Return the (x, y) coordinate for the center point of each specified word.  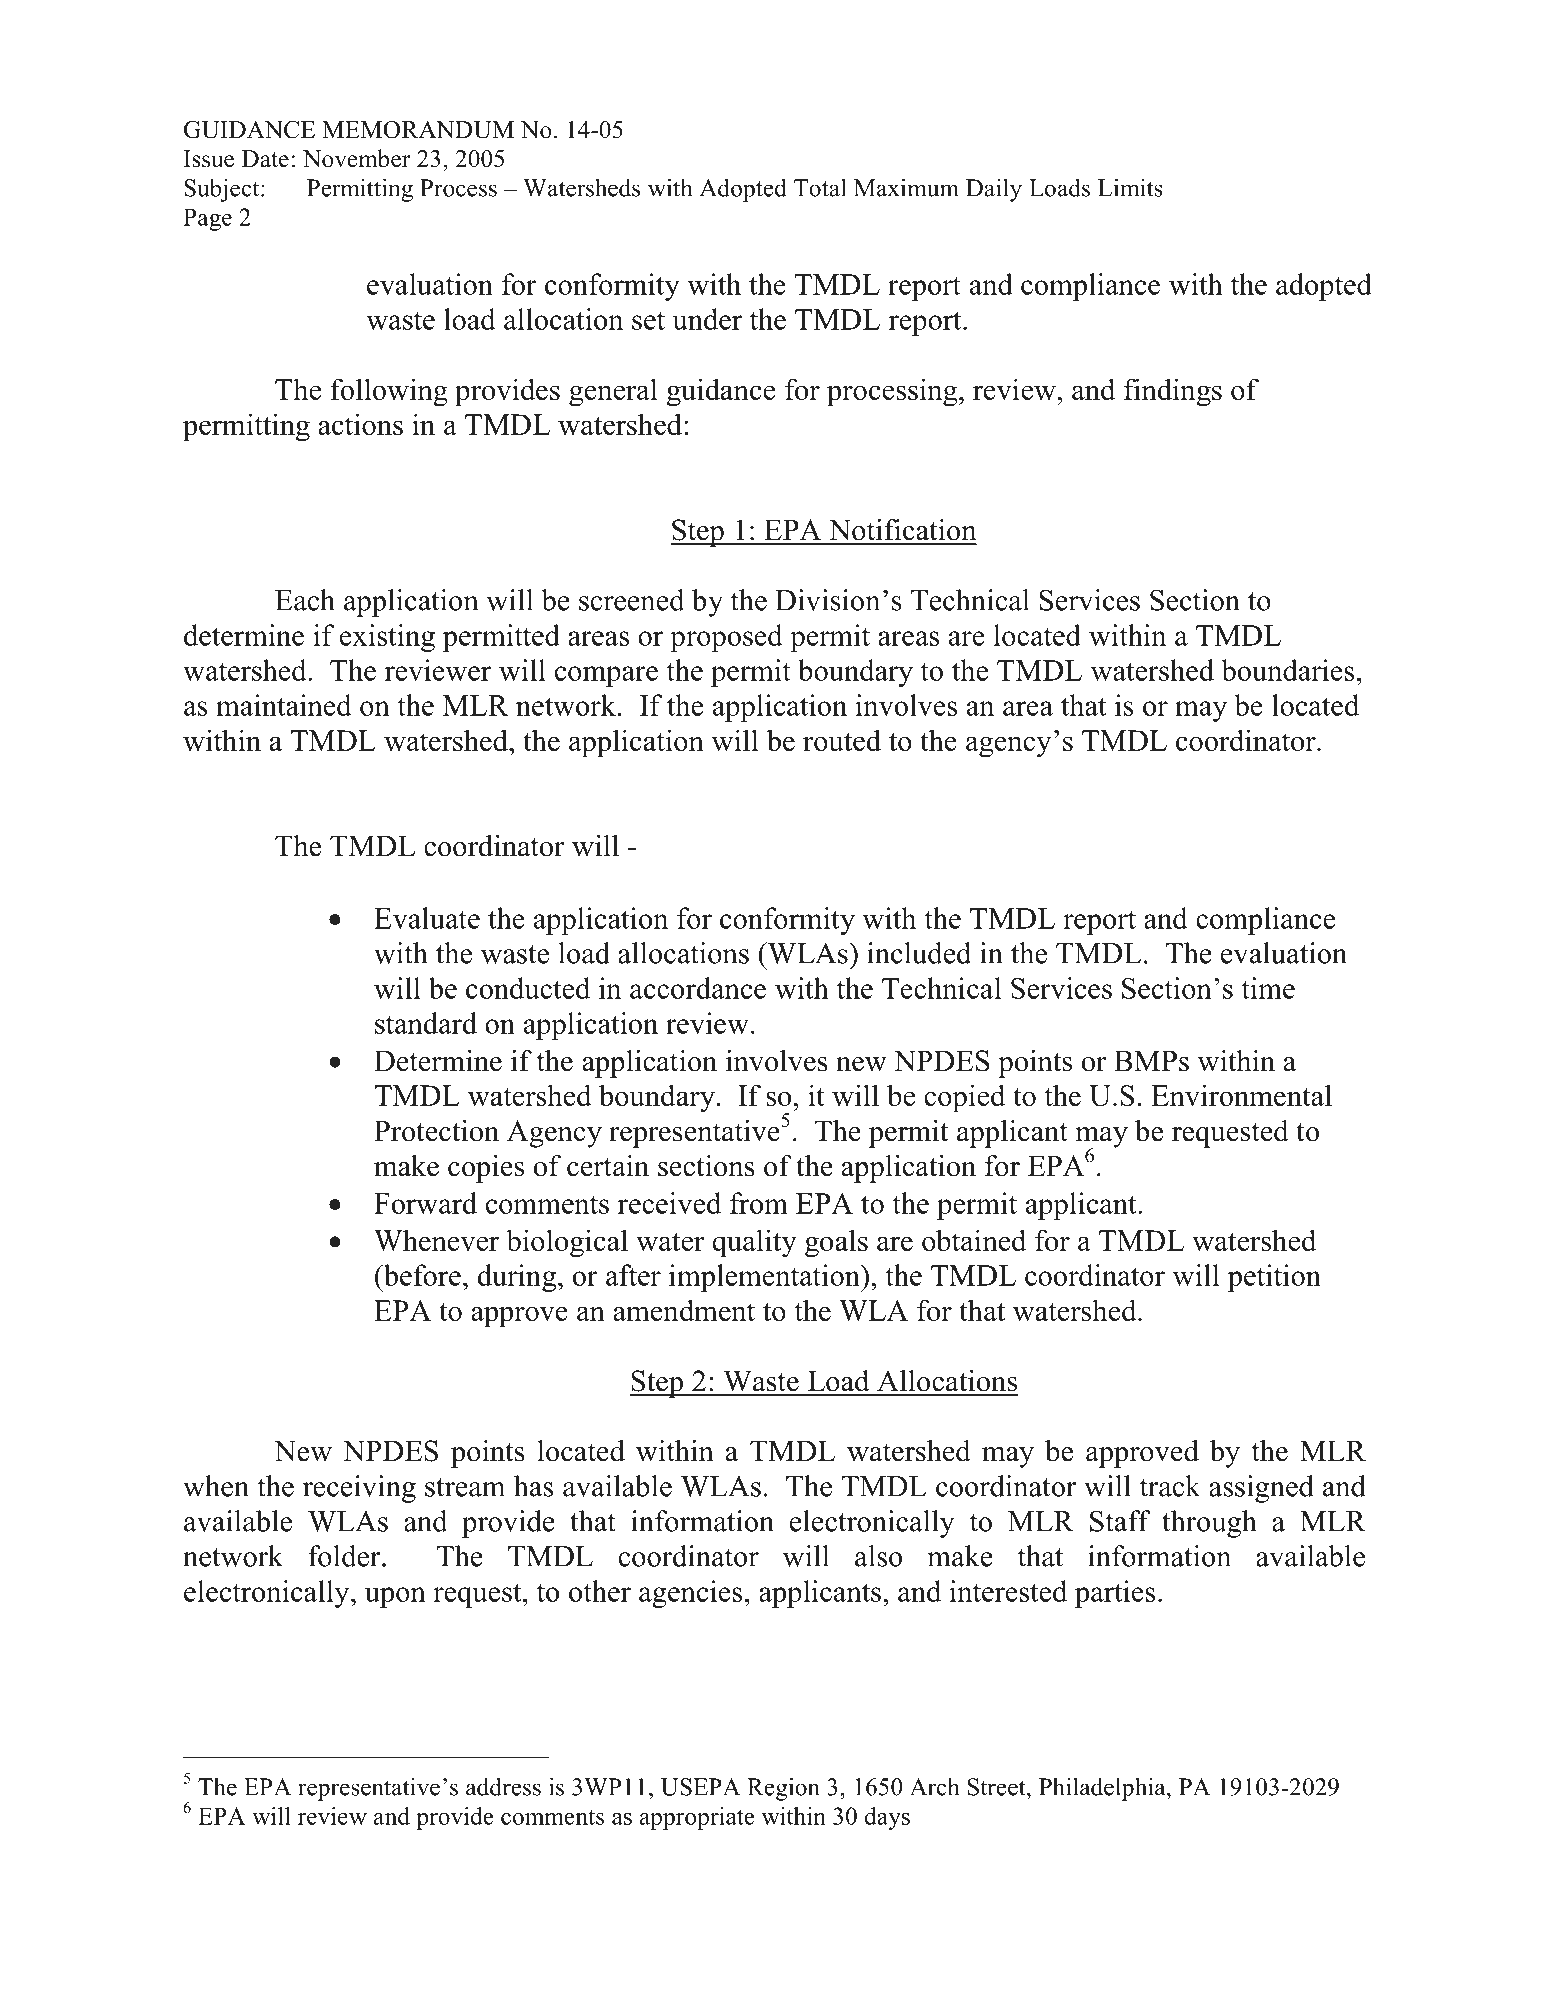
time (1268, 988)
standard (426, 1023)
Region (783, 1789)
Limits (1130, 187)
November (357, 158)
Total (820, 187)
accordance (698, 988)
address (503, 1786)
